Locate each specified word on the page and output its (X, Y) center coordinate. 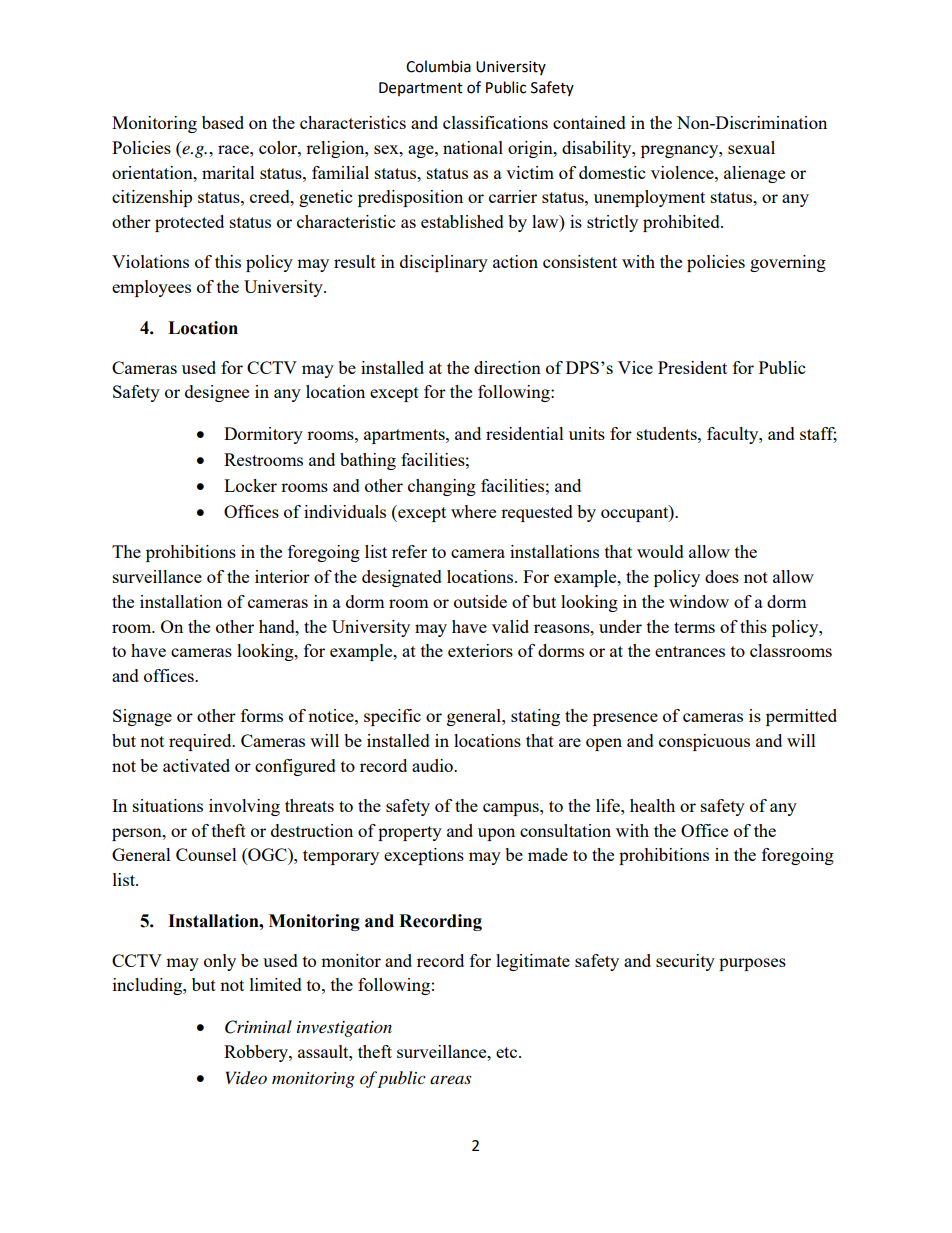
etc (508, 1052)
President (692, 367)
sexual (751, 147)
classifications (495, 122)
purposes (752, 964)
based (223, 122)
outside (480, 601)
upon (496, 834)
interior (282, 576)
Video (246, 1078)
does (722, 576)
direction (507, 367)
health (652, 805)
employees (151, 288)
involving (244, 807)
